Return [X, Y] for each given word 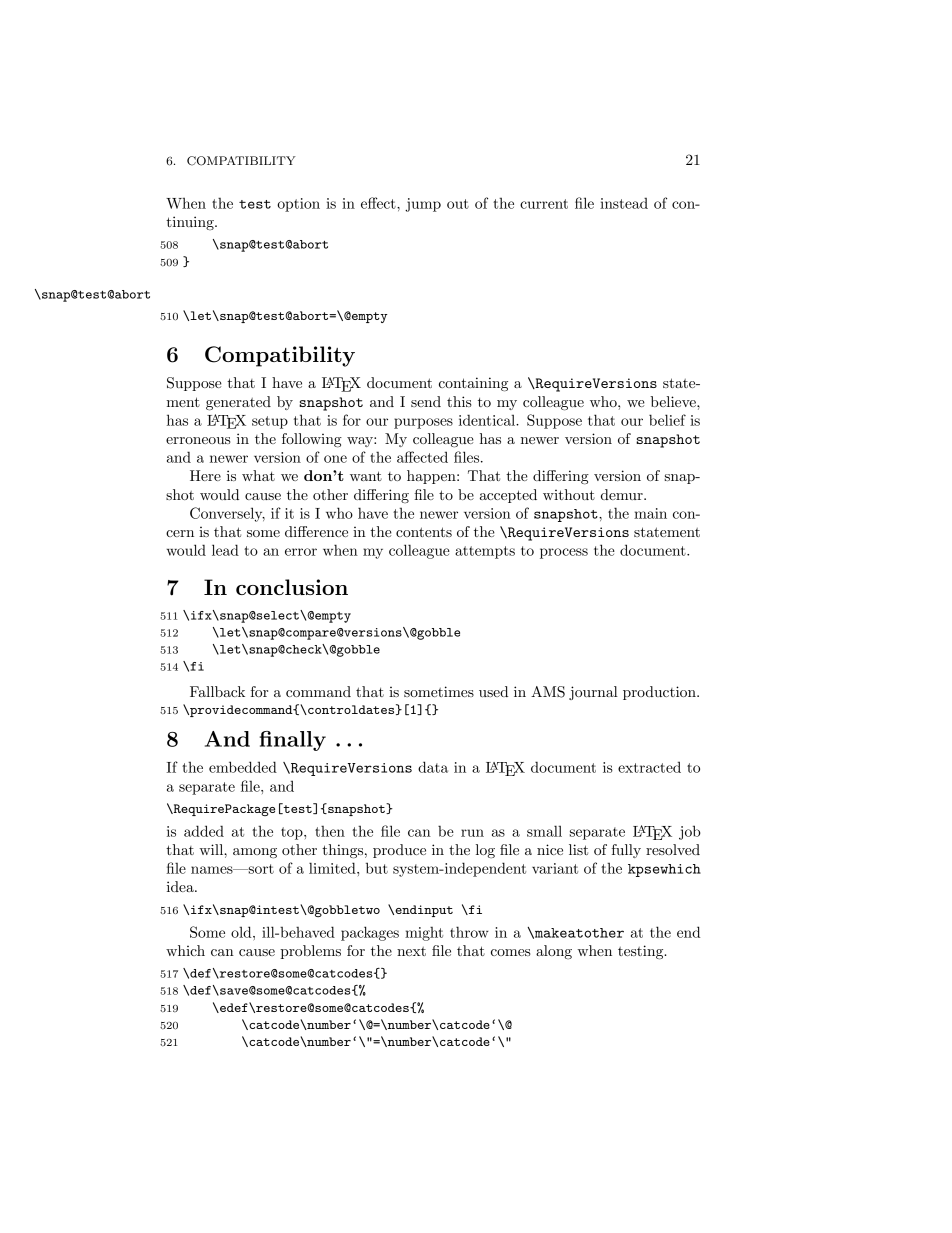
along [554, 952]
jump [423, 205]
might [424, 933]
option [298, 205]
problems [310, 952]
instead [624, 203]
